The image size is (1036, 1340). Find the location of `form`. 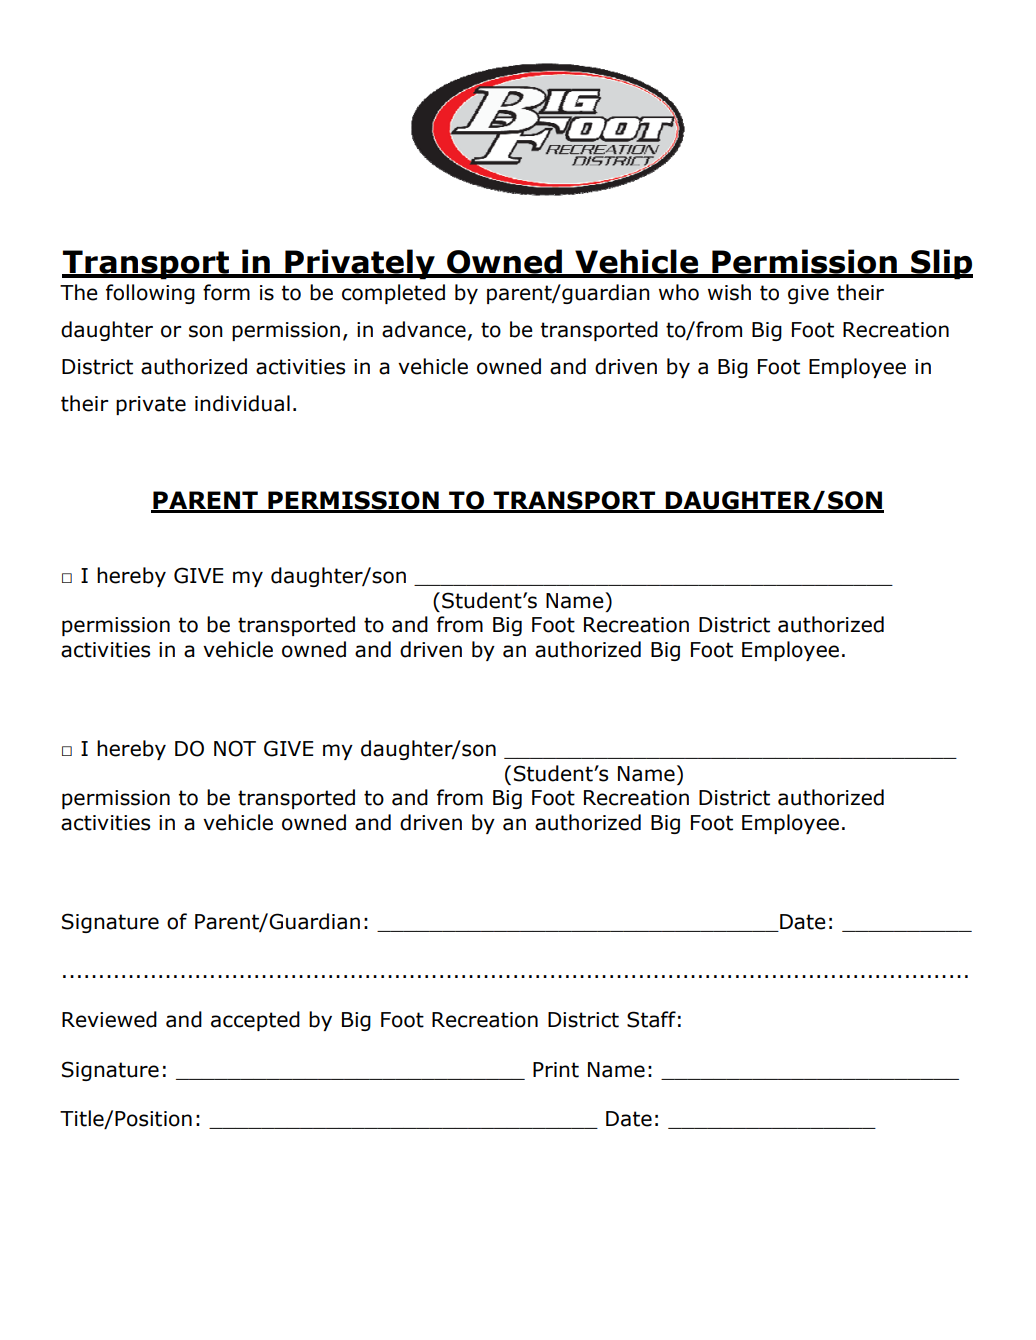

form is located at coordinates (226, 292).
